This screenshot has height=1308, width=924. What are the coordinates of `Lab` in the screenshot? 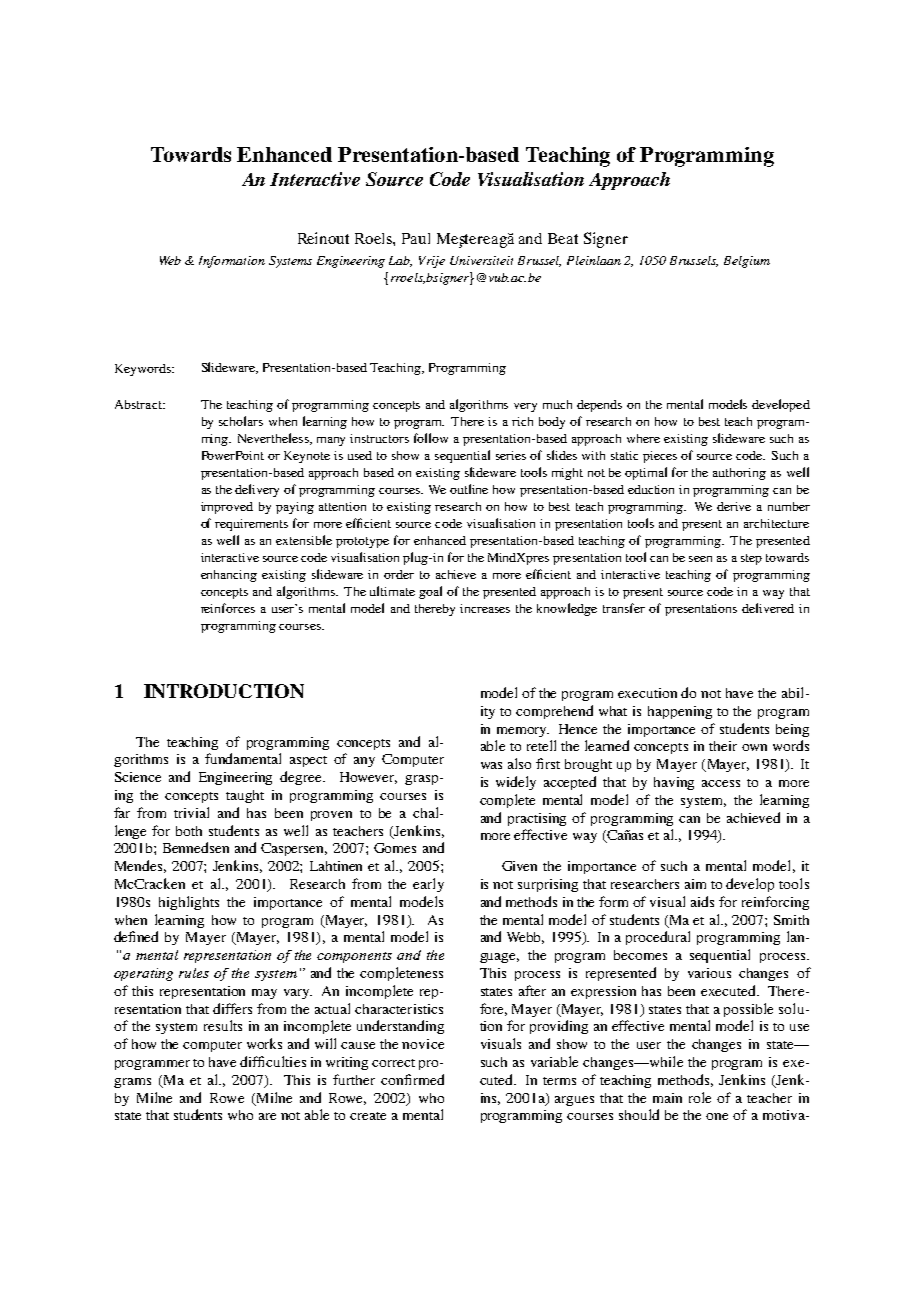 It's located at (400, 261).
